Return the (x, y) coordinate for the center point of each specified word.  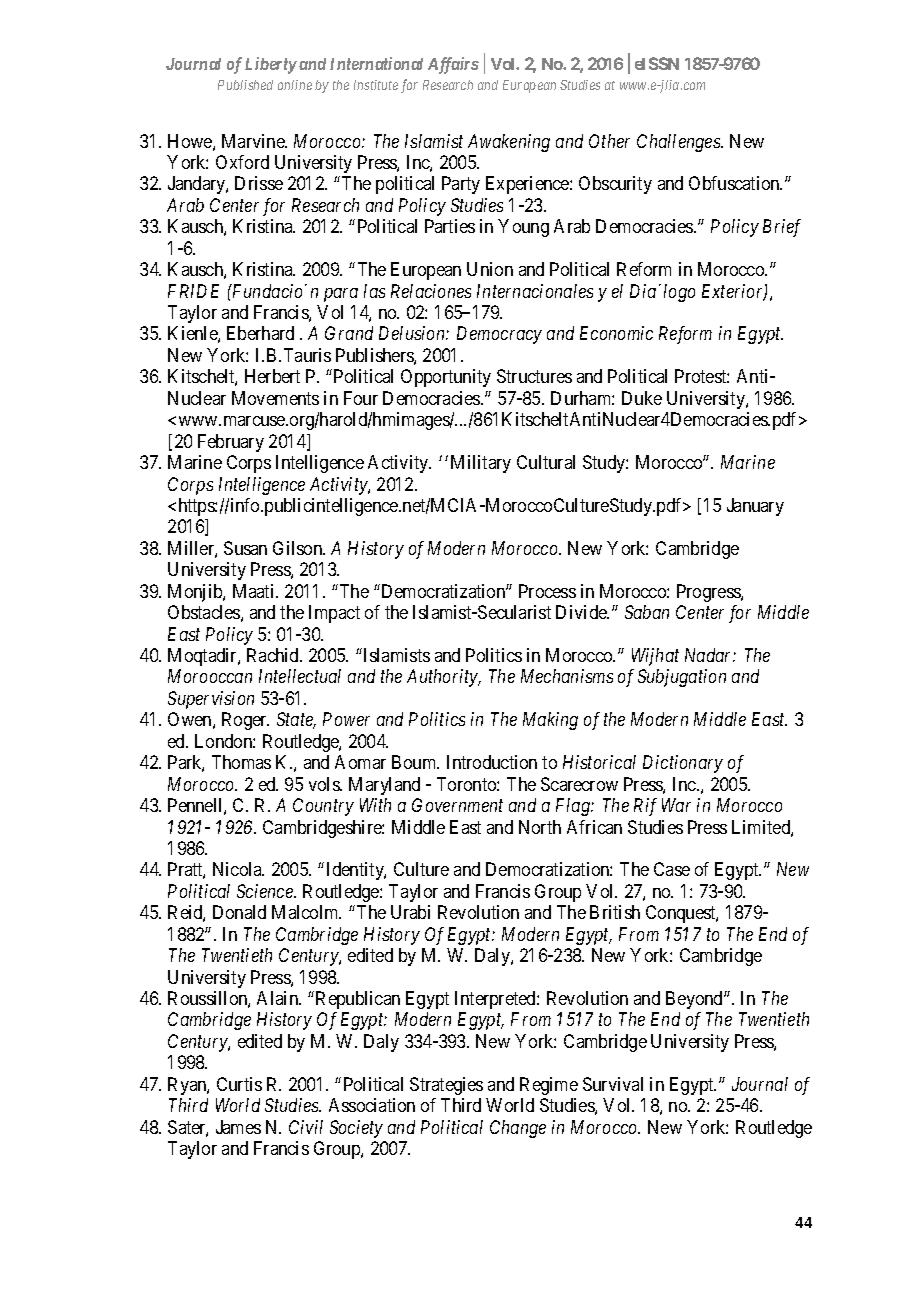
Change (518, 1129)
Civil (306, 1127)
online (295, 85)
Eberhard (260, 333)
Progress (709, 593)
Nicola (238, 869)
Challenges (679, 143)
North (540, 827)
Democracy (499, 335)
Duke (642, 398)
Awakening (509, 143)
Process (547, 591)
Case (672, 869)
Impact (334, 614)
